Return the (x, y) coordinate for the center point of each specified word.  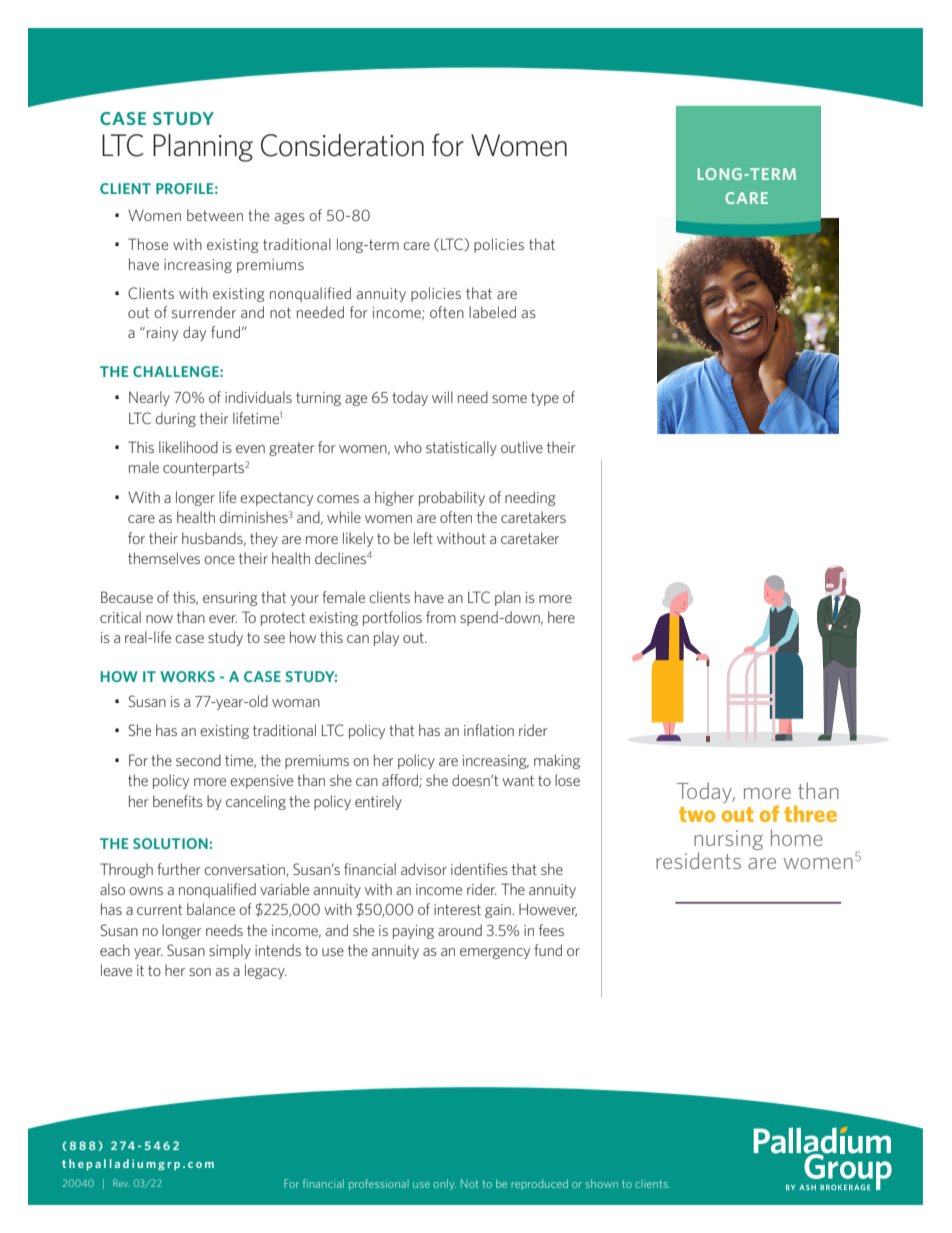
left (423, 538)
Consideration (342, 145)
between (215, 215)
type (545, 399)
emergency (495, 953)
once (219, 560)
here (561, 617)
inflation (489, 730)
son (200, 972)
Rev (121, 1183)
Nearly (149, 398)
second (198, 760)
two (697, 814)
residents (698, 860)
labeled (492, 312)
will (442, 397)
